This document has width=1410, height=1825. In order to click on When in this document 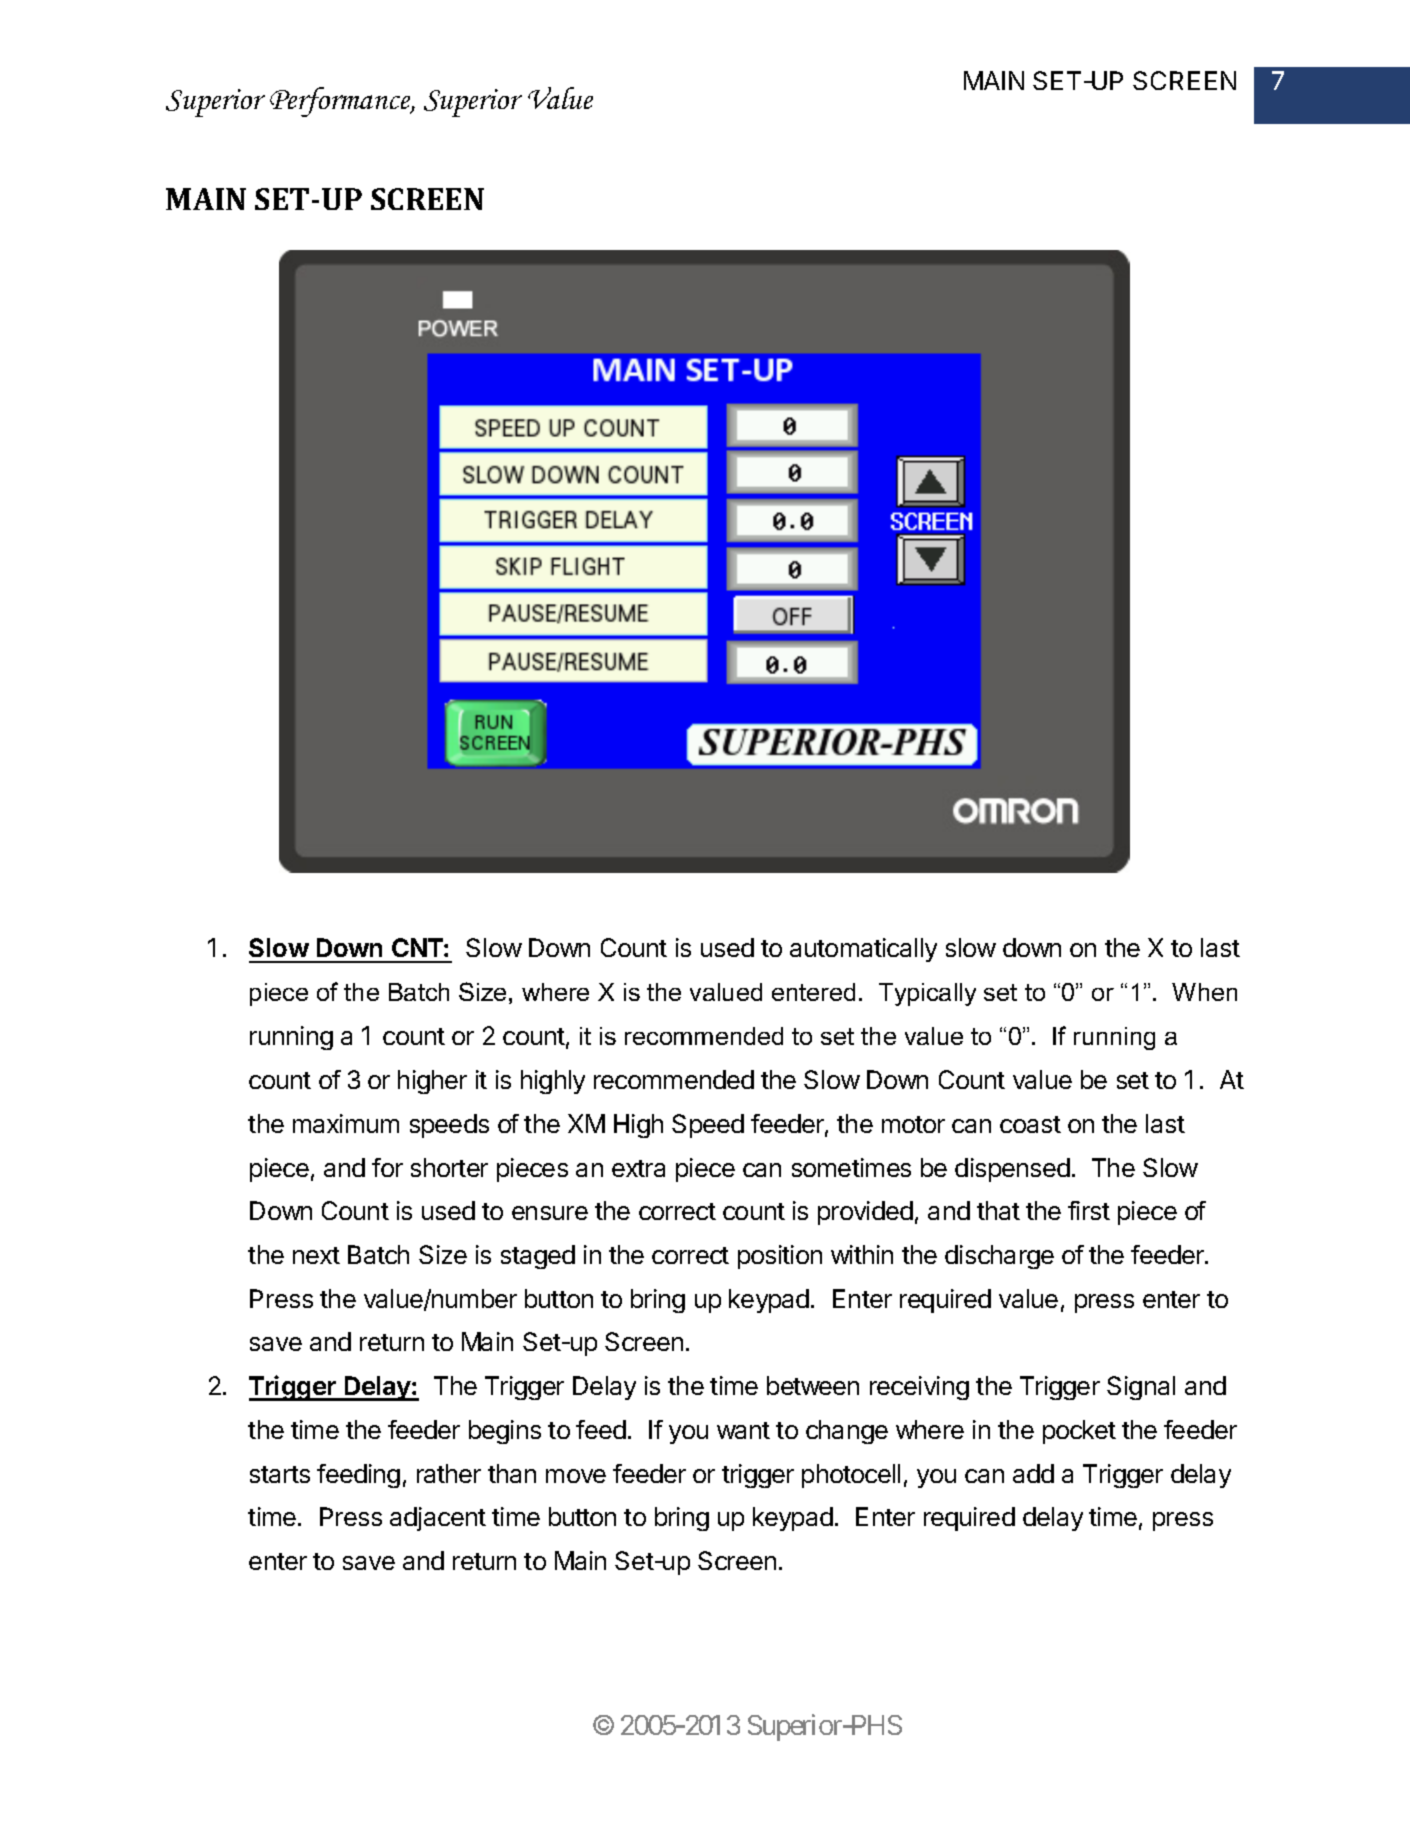, I will do `click(1204, 992)`.
